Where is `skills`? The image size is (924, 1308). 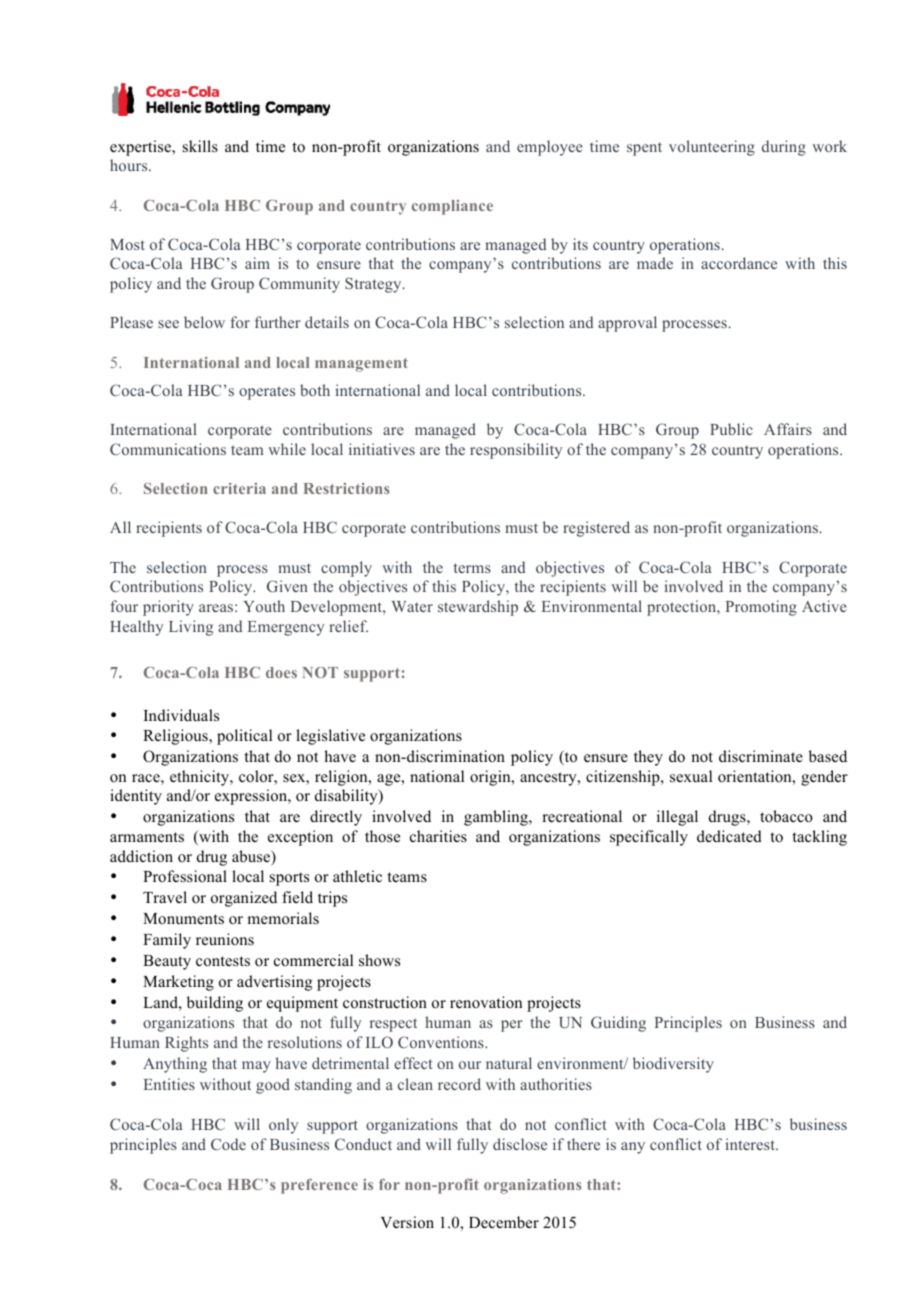 skills is located at coordinates (200, 146).
